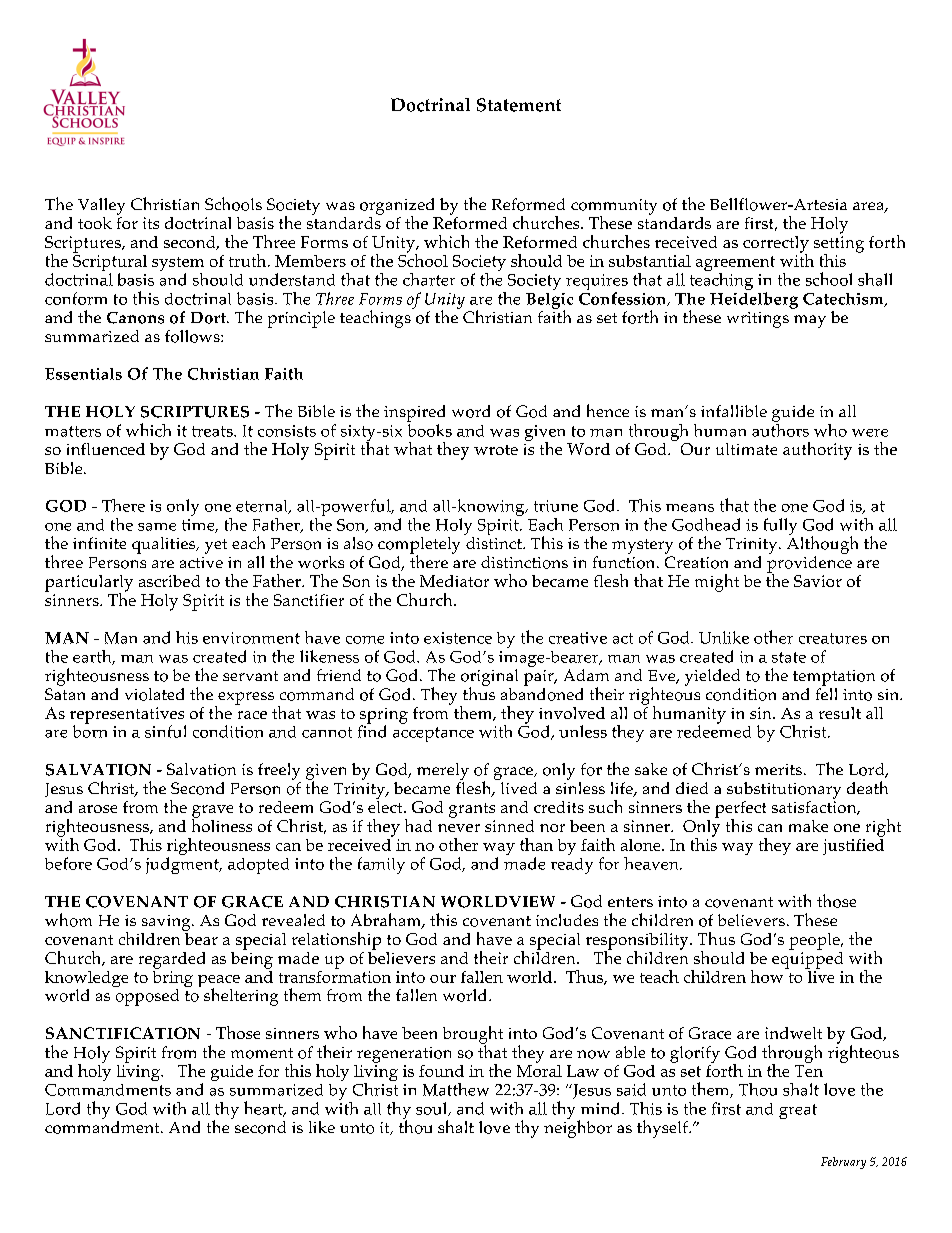 The height and width of the screenshot is (1233, 952). I want to click on ultimate, so click(746, 449).
